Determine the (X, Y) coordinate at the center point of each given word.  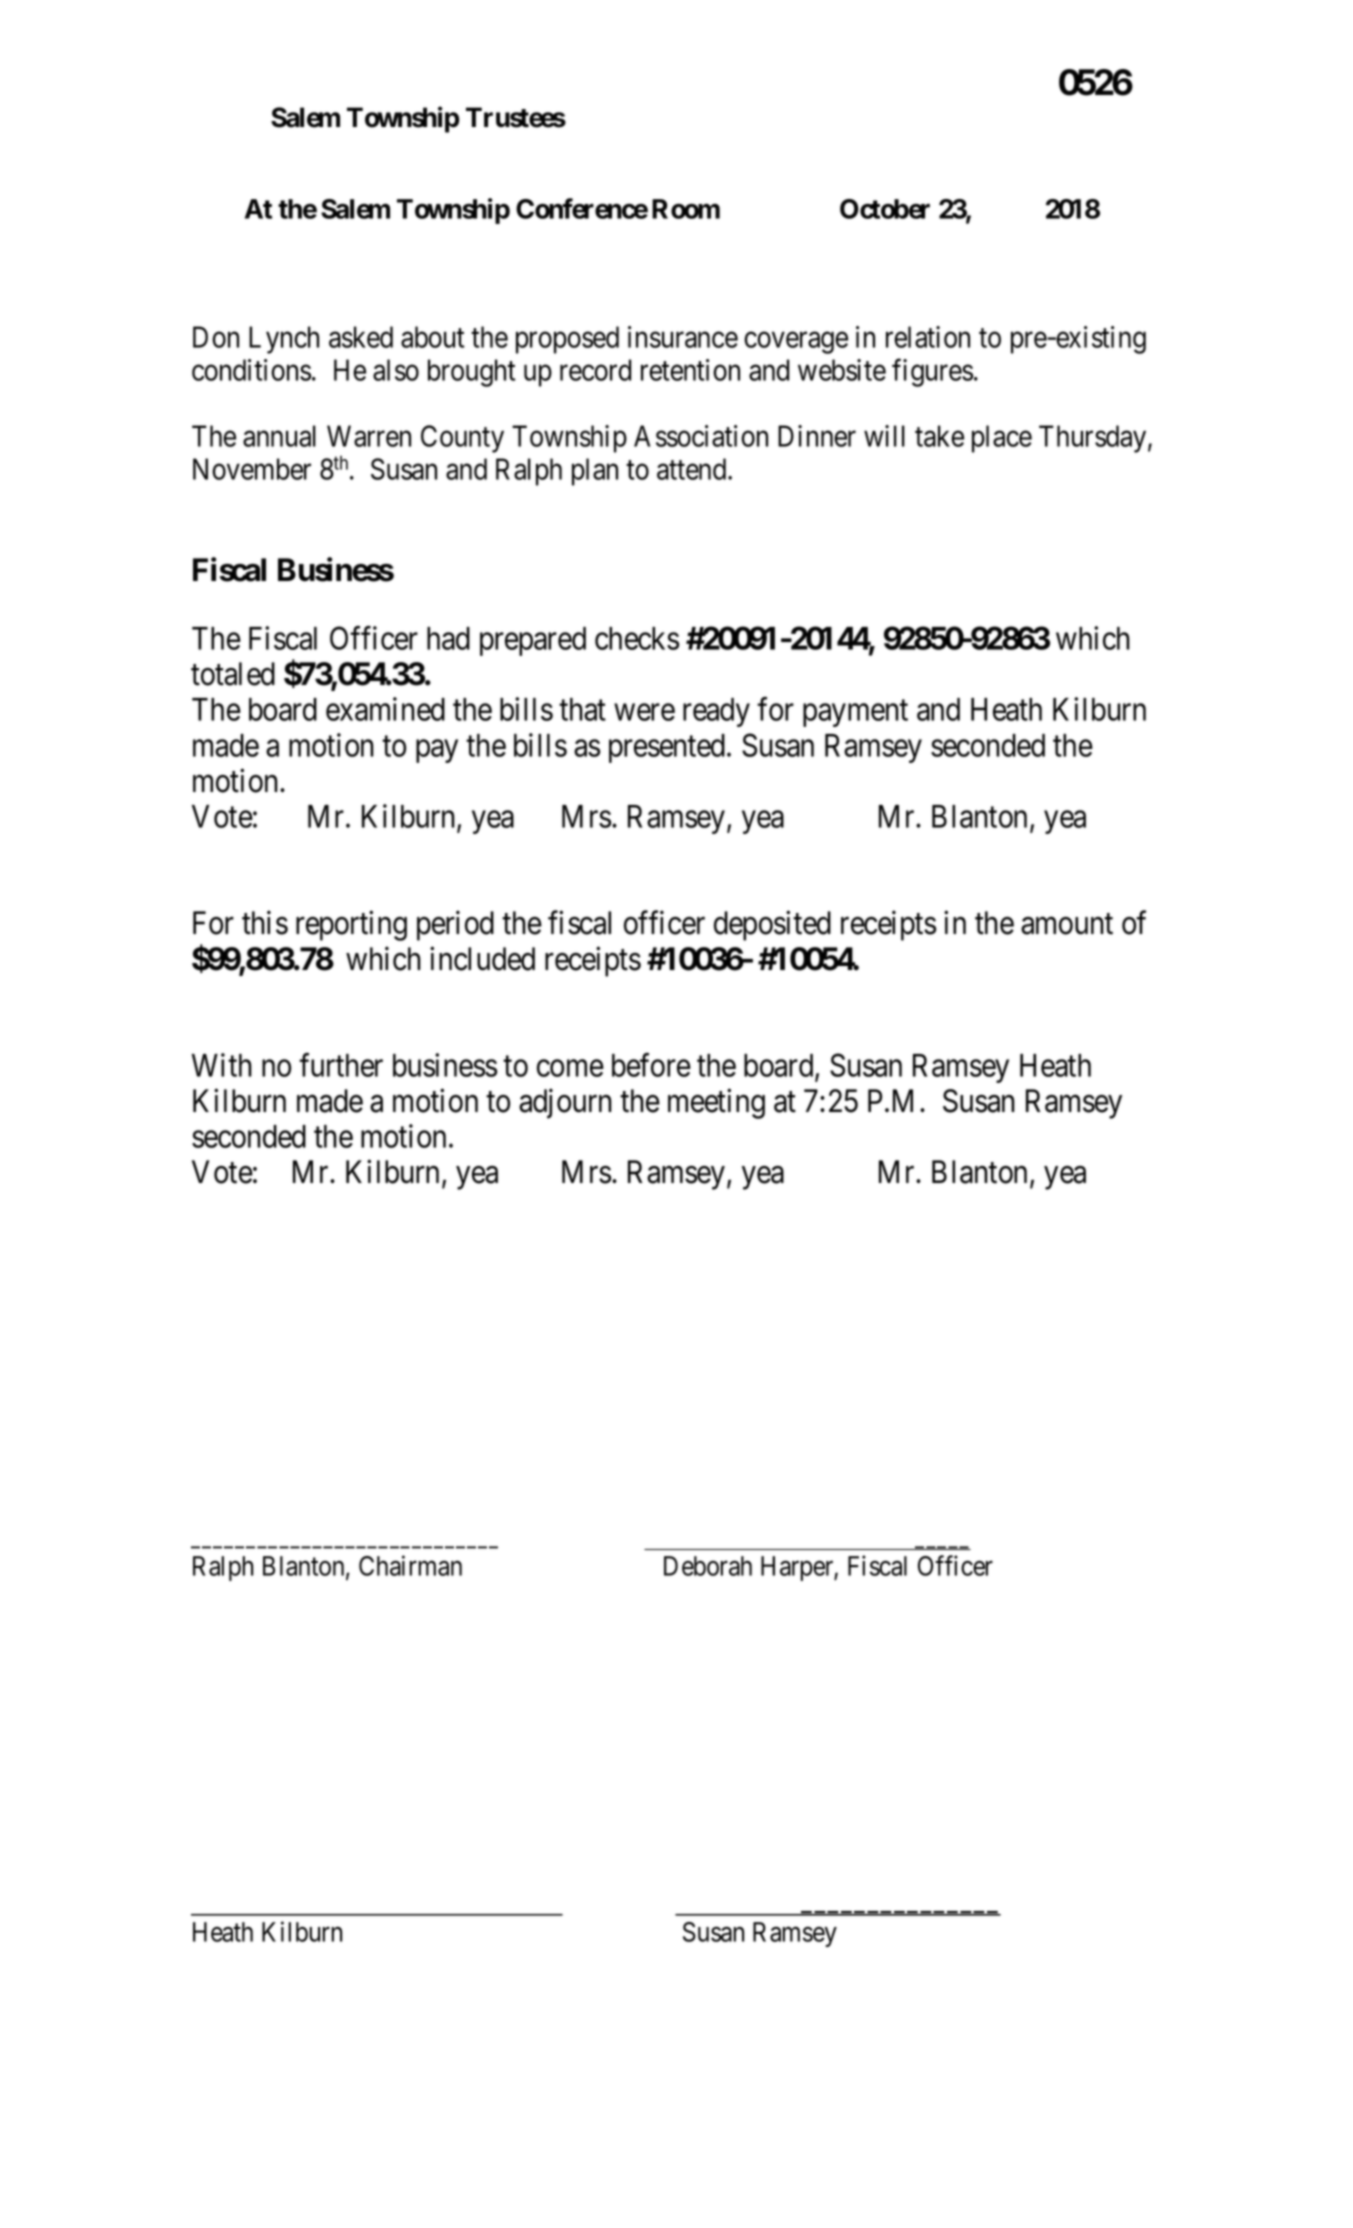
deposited (772, 926)
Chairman (410, 1565)
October (885, 209)
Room (686, 209)
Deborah (708, 1566)
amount (1067, 924)
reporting (351, 926)
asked (361, 337)
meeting (716, 1104)
